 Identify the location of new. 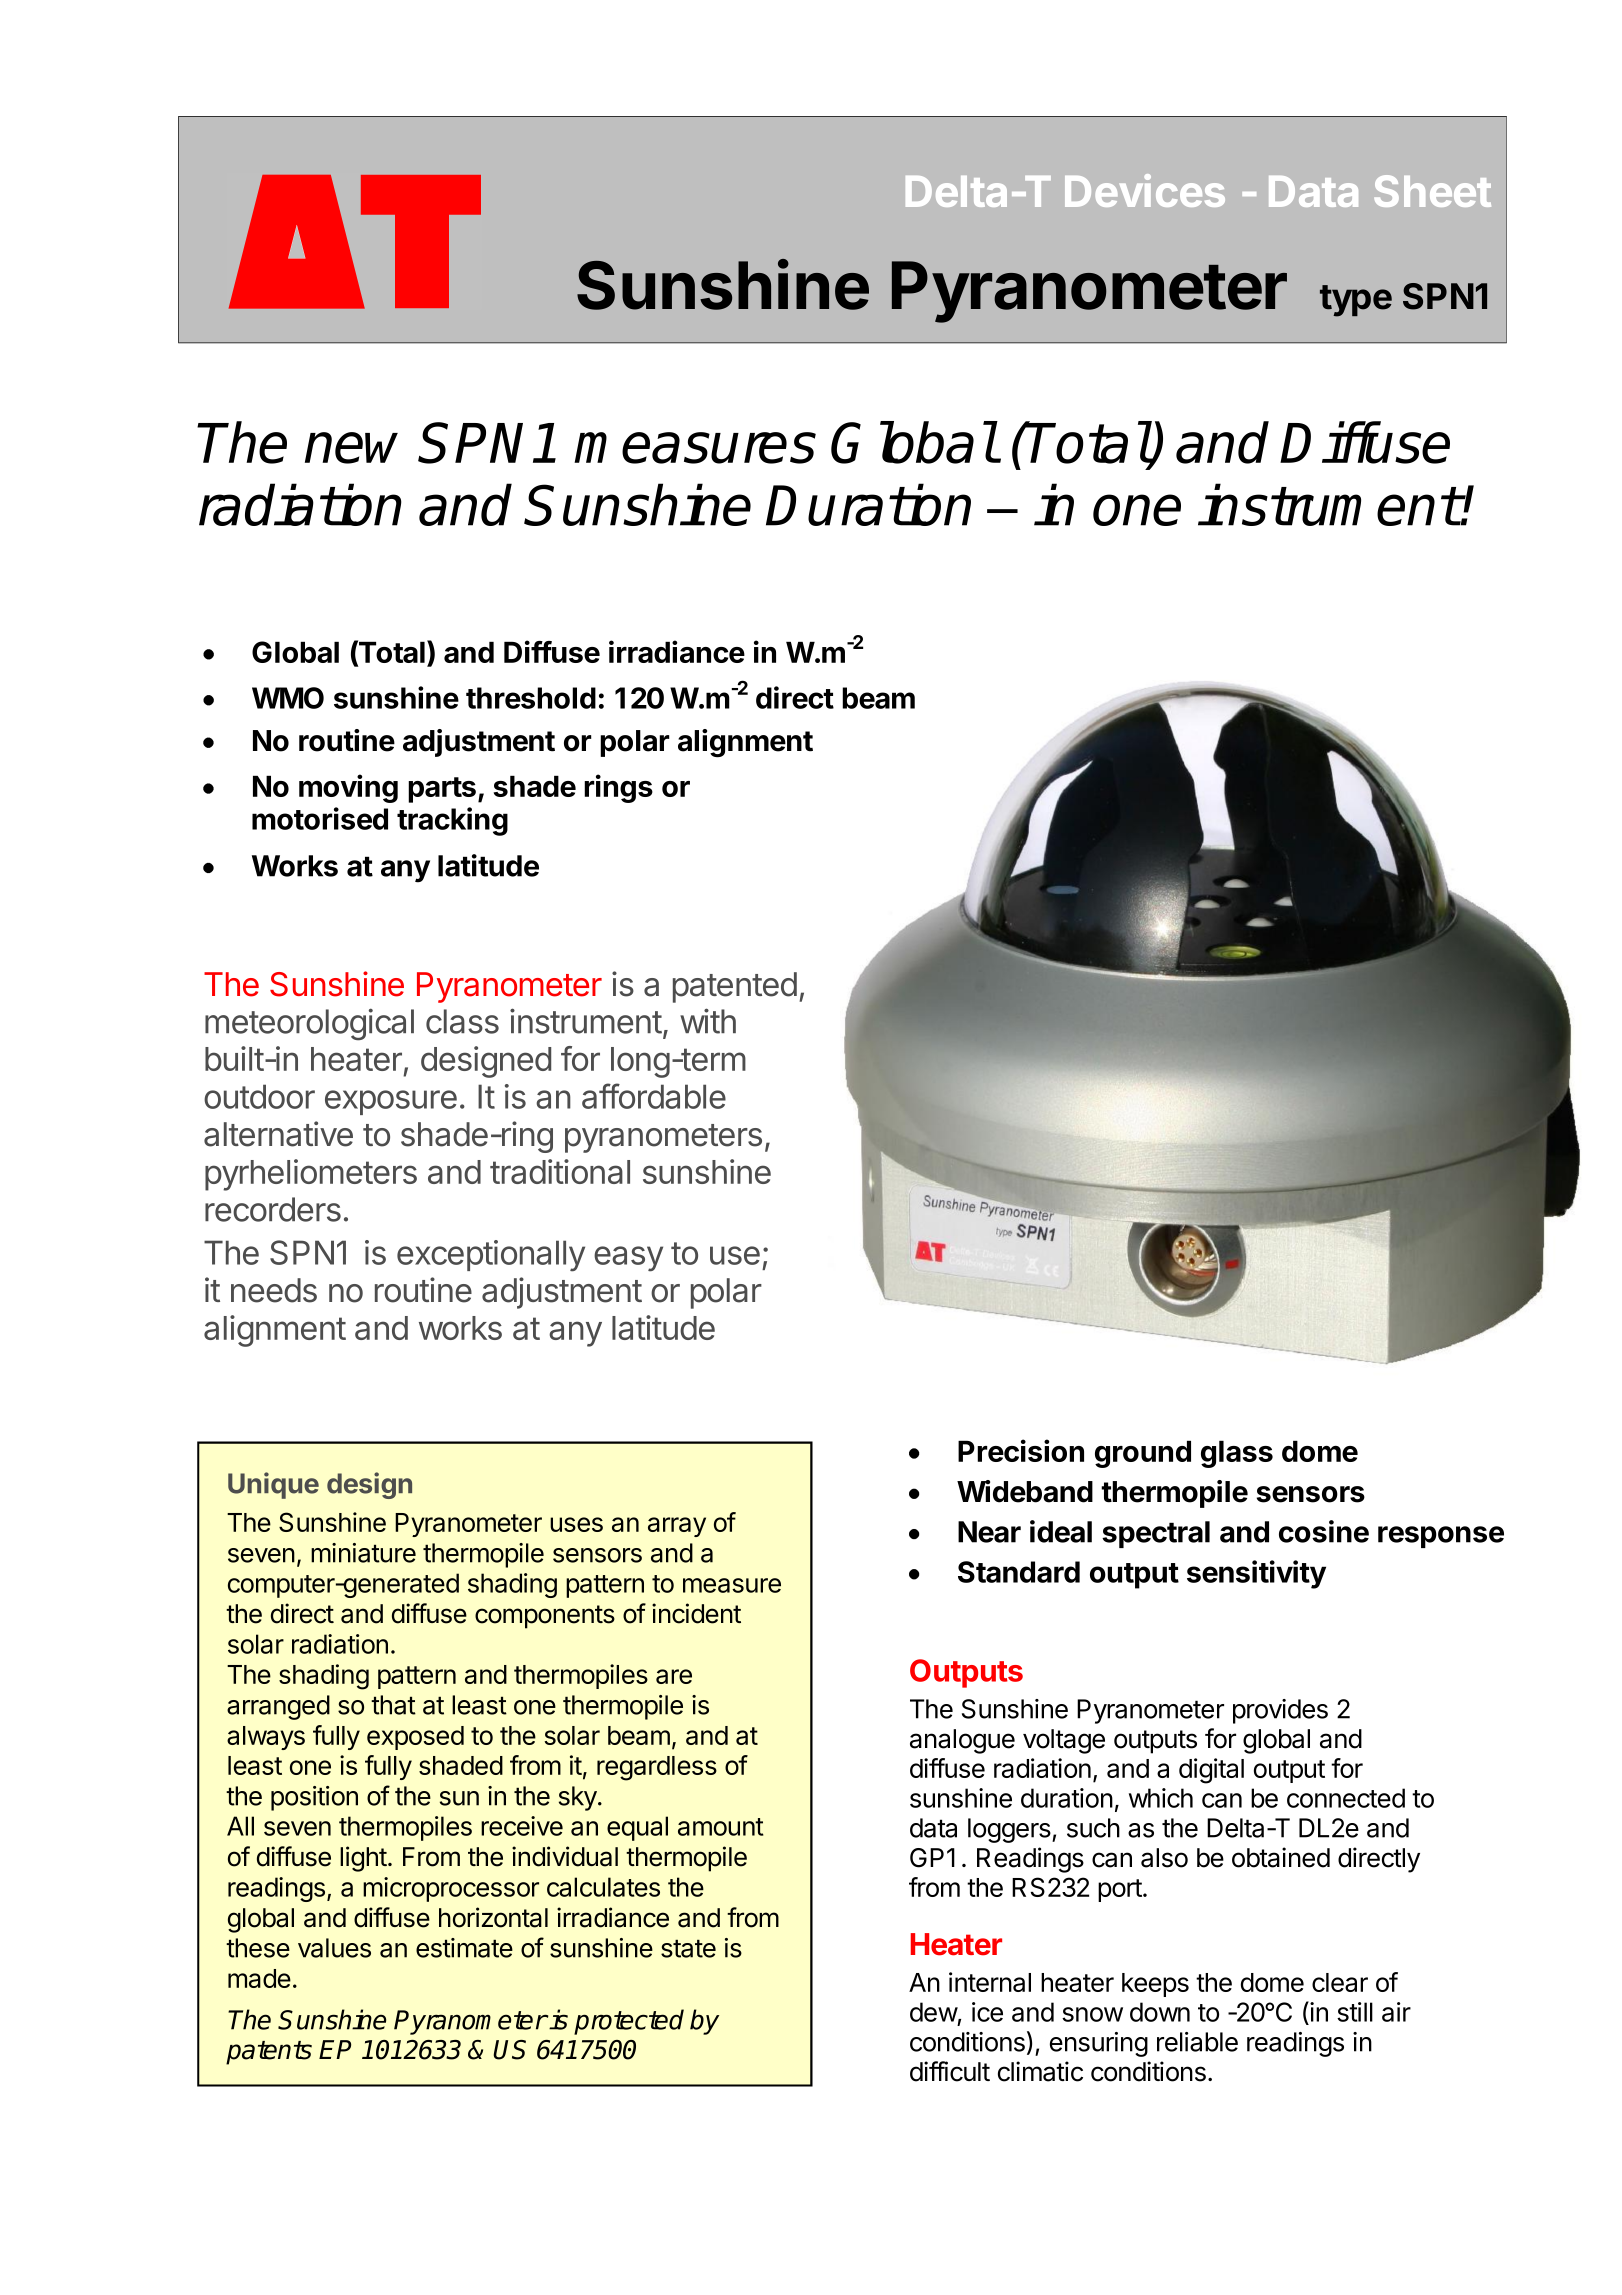
(351, 448).
